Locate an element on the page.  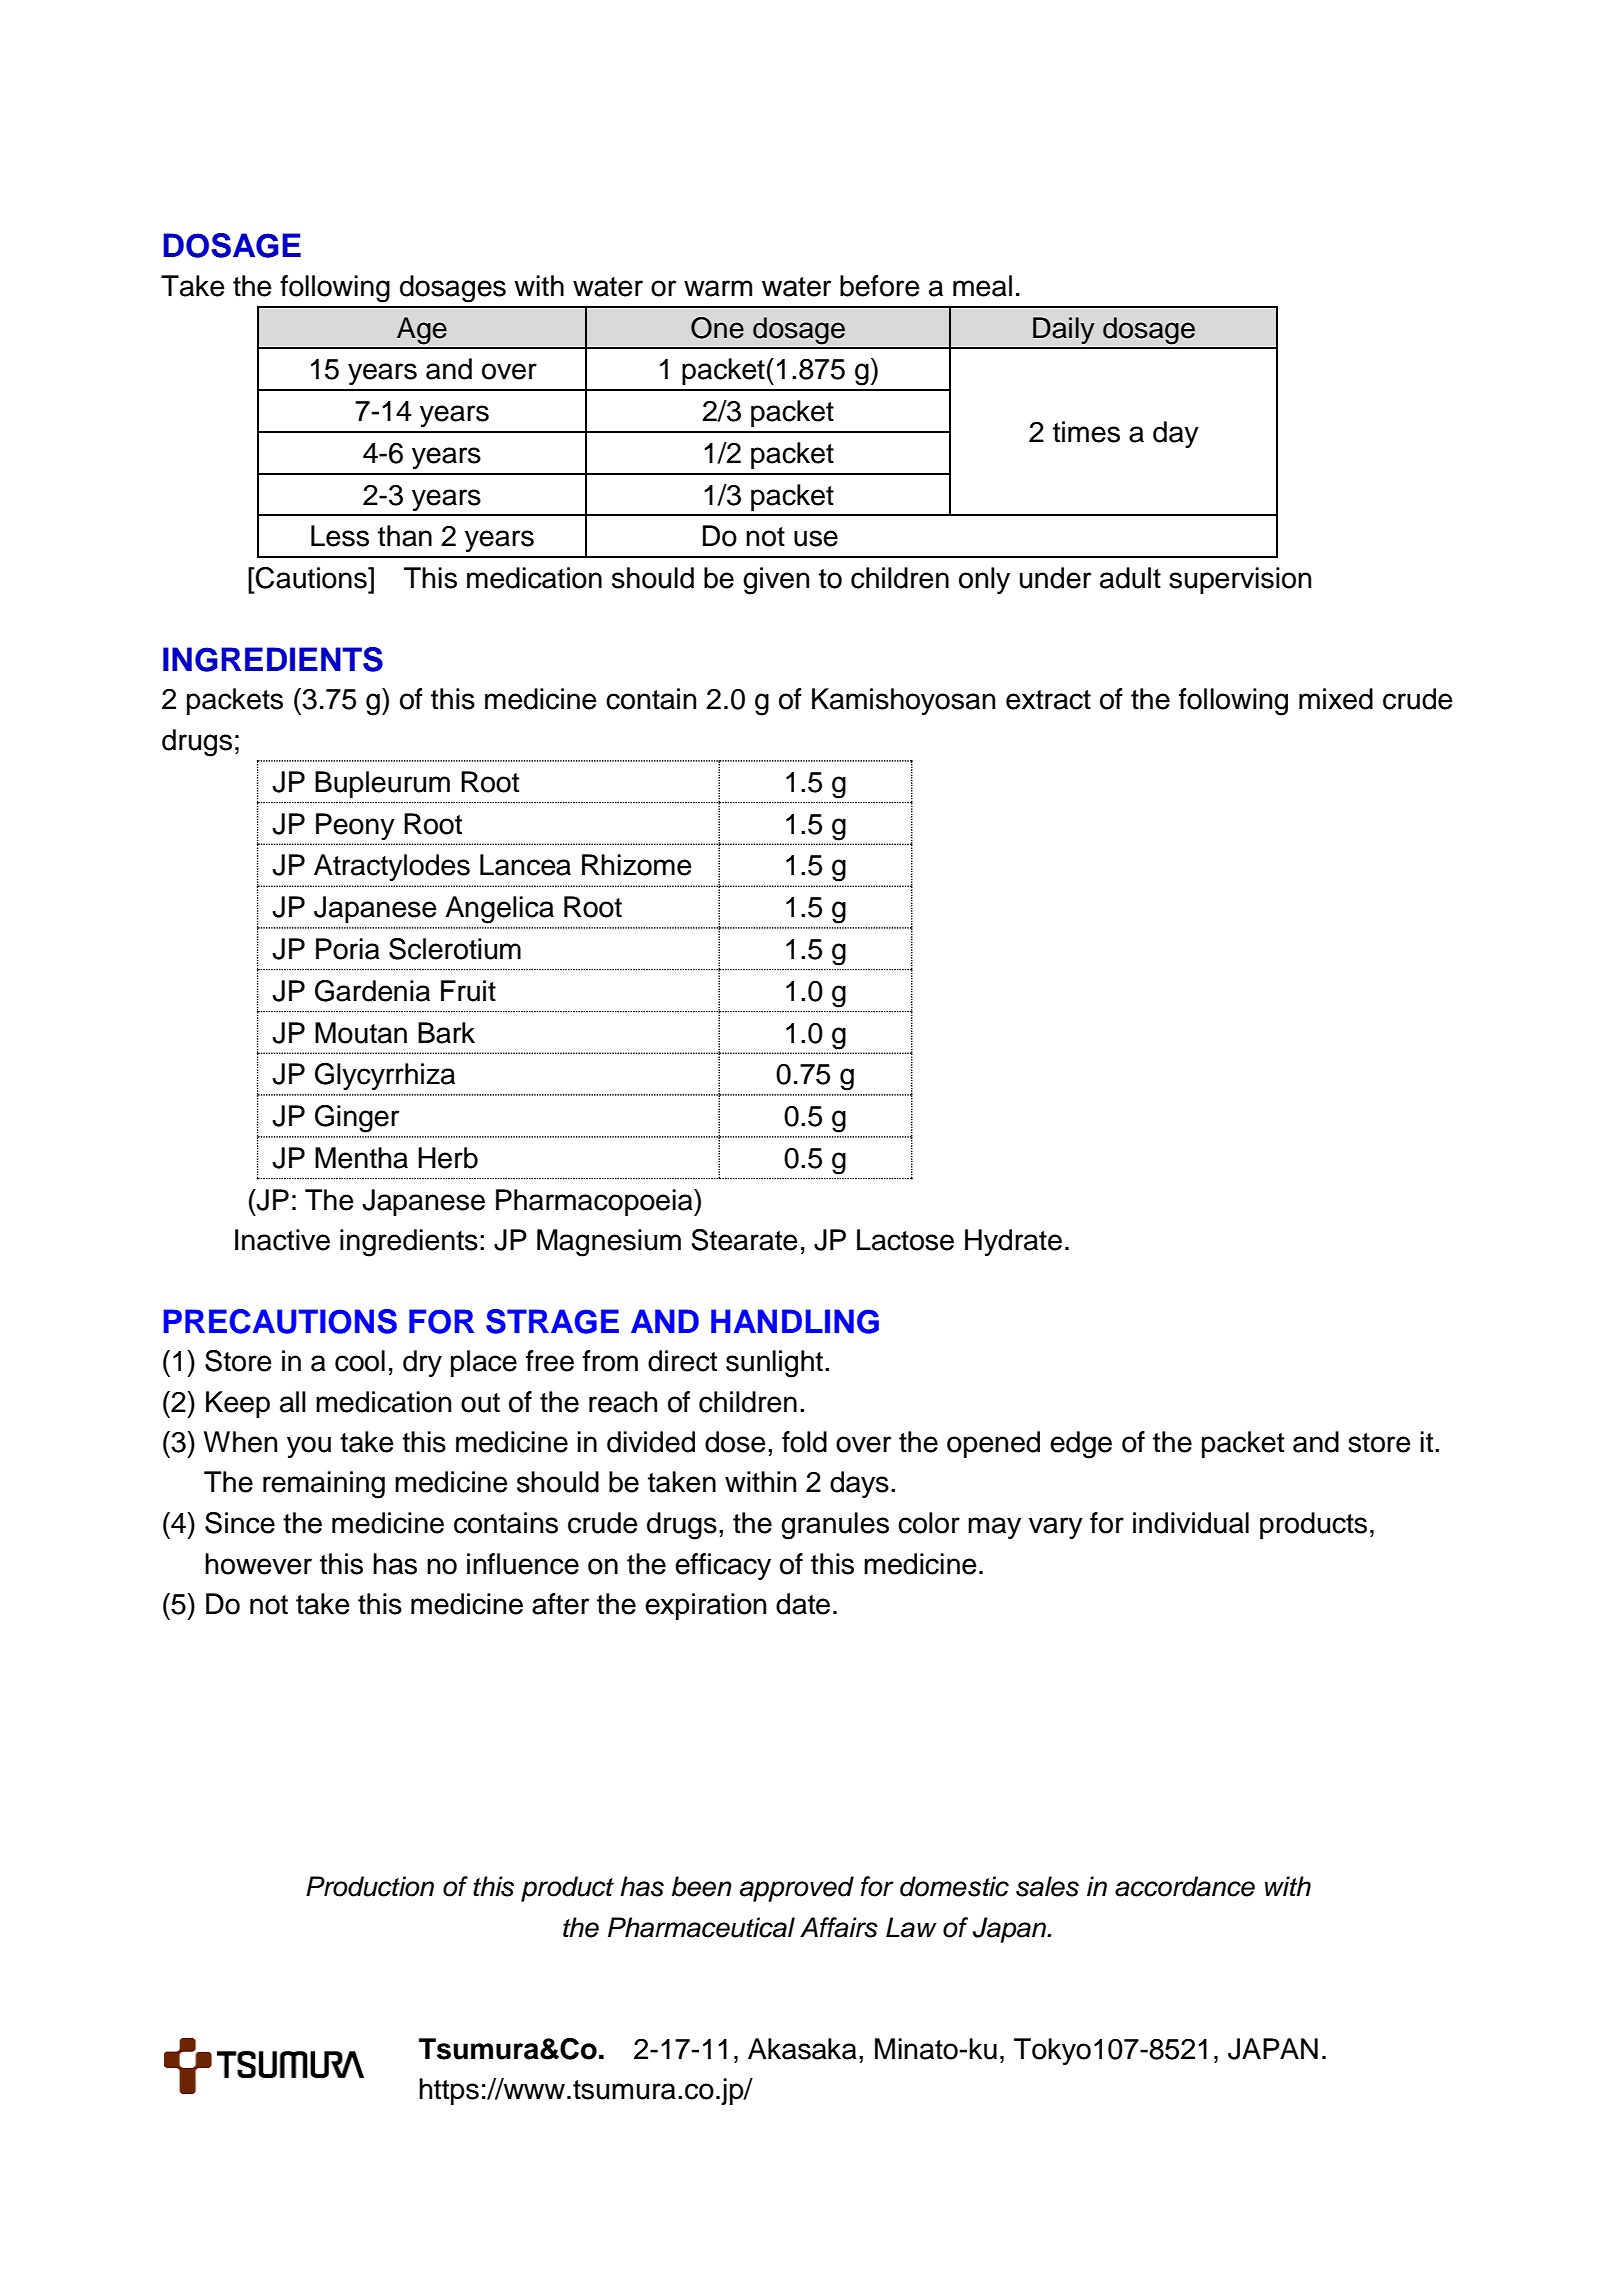
mixed is located at coordinates (1336, 699).
